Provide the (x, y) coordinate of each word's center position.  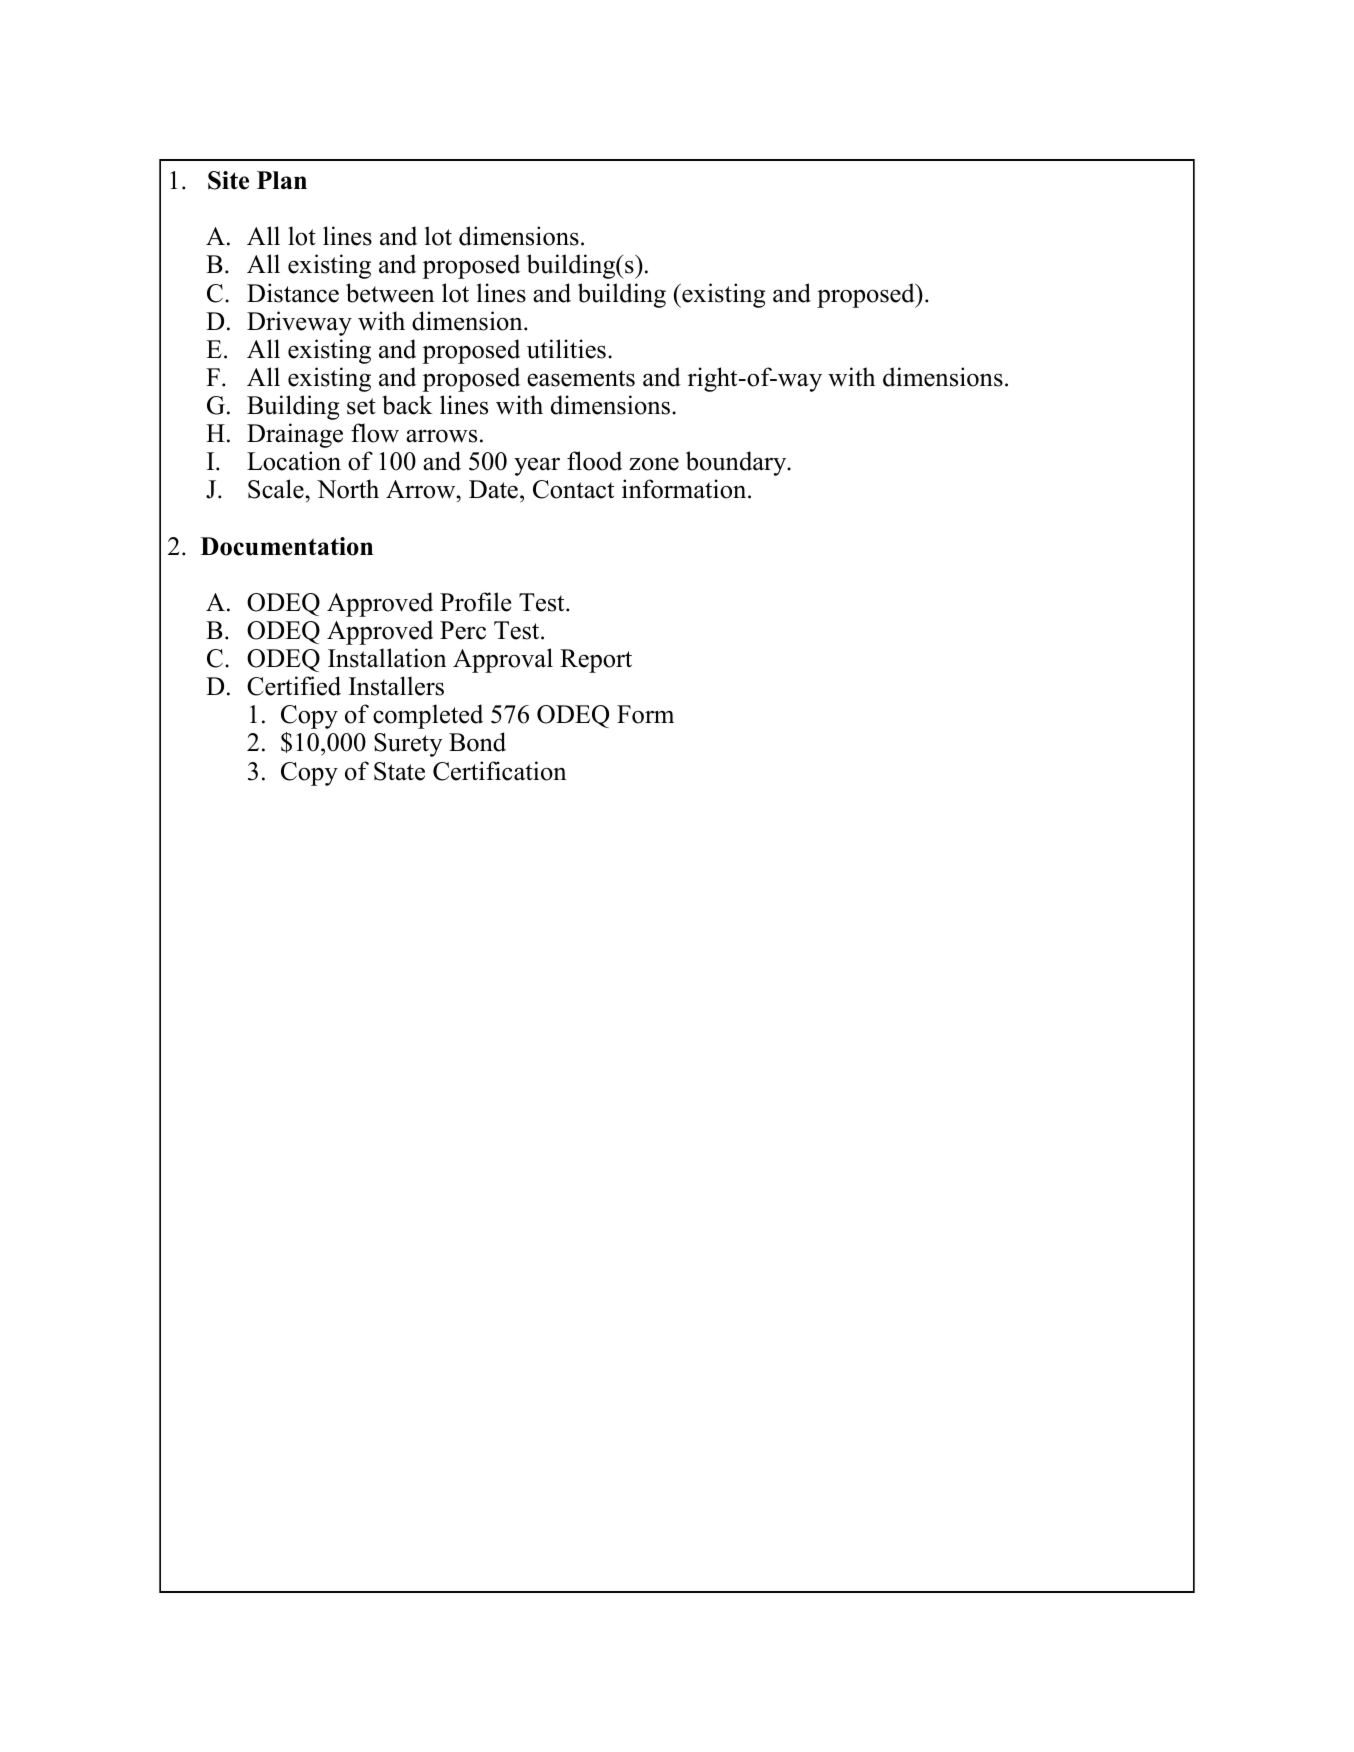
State (399, 771)
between (390, 293)
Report (596, 661)
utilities (566, 349)
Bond (477, 742)
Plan (282, 180)
